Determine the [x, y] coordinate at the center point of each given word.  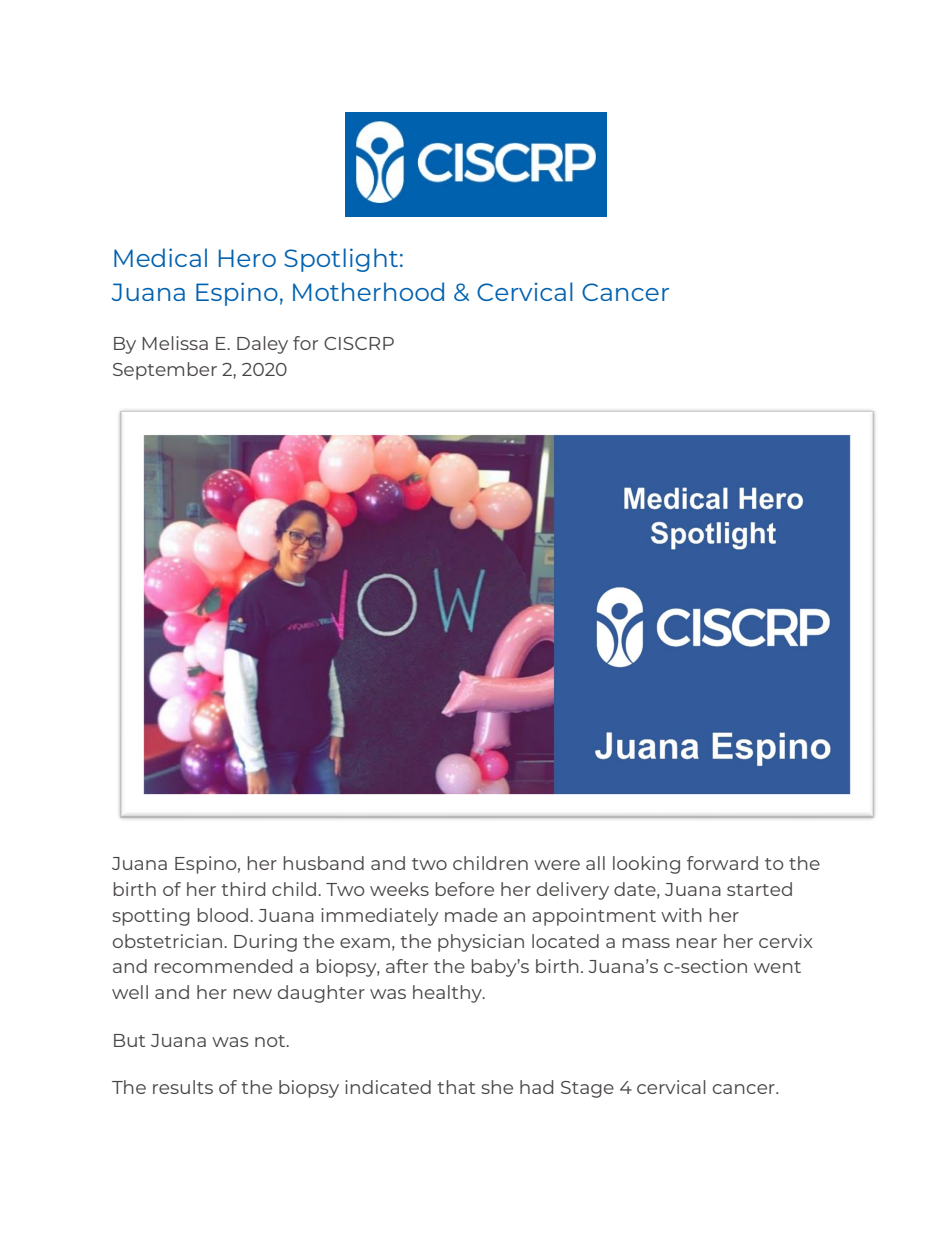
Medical [160, 257]
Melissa [175, 343]
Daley [262, 345]
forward [722, 863]
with [681, 915]
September [165, 371]
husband [324, 863]
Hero [247, 258]
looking [646, 865]
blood [224, 915]
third [243, 889]
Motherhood [368, 291]
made [471, 915]
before [465, 889]
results [183, 1087]
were [557, 865]
